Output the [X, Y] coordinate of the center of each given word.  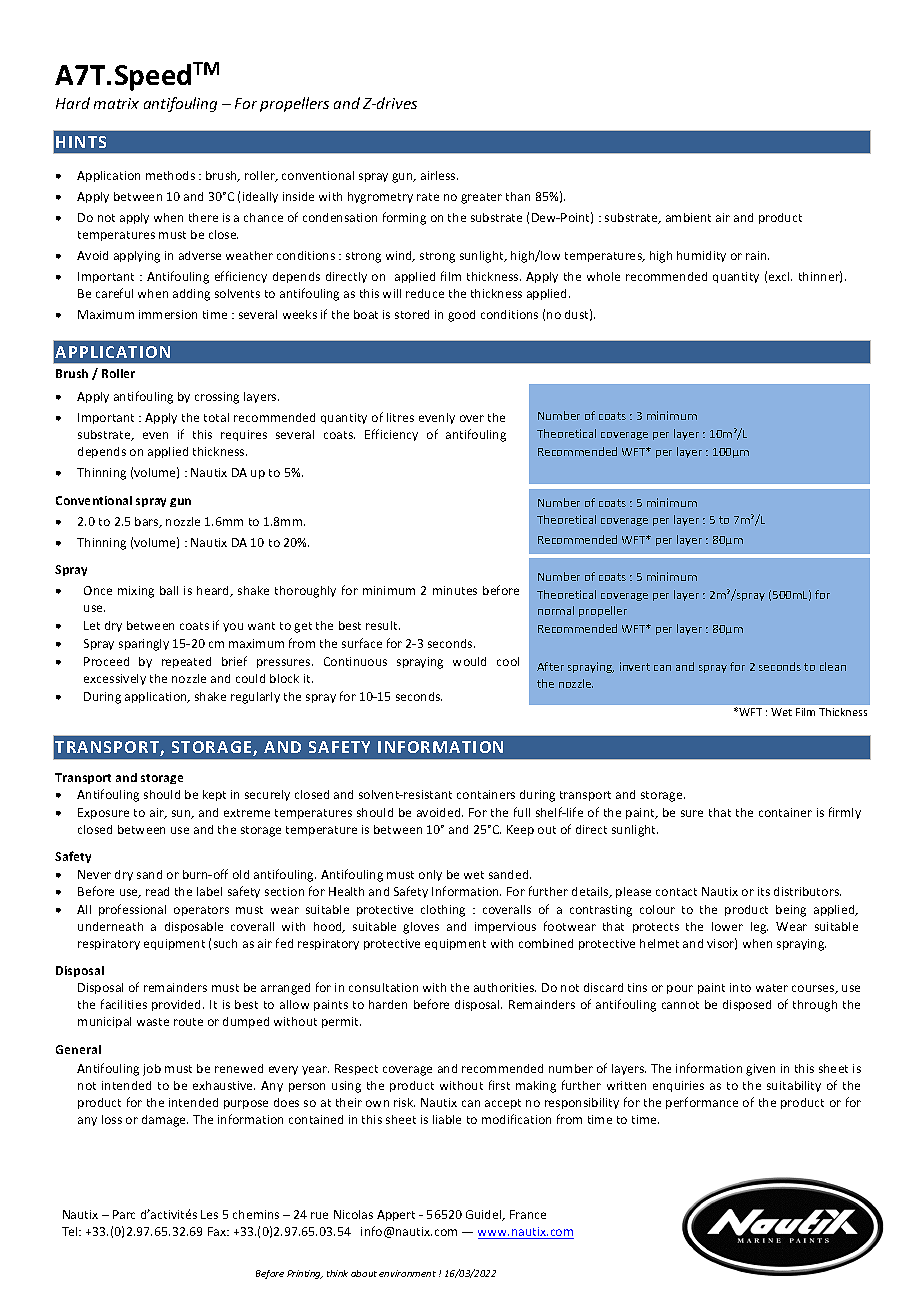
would [469, 661]
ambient [688, 217]
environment [407, 1273]
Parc [124, 1214]
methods [170, 175]
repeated [186, 662]
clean [833, 666]
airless [439, 175]
